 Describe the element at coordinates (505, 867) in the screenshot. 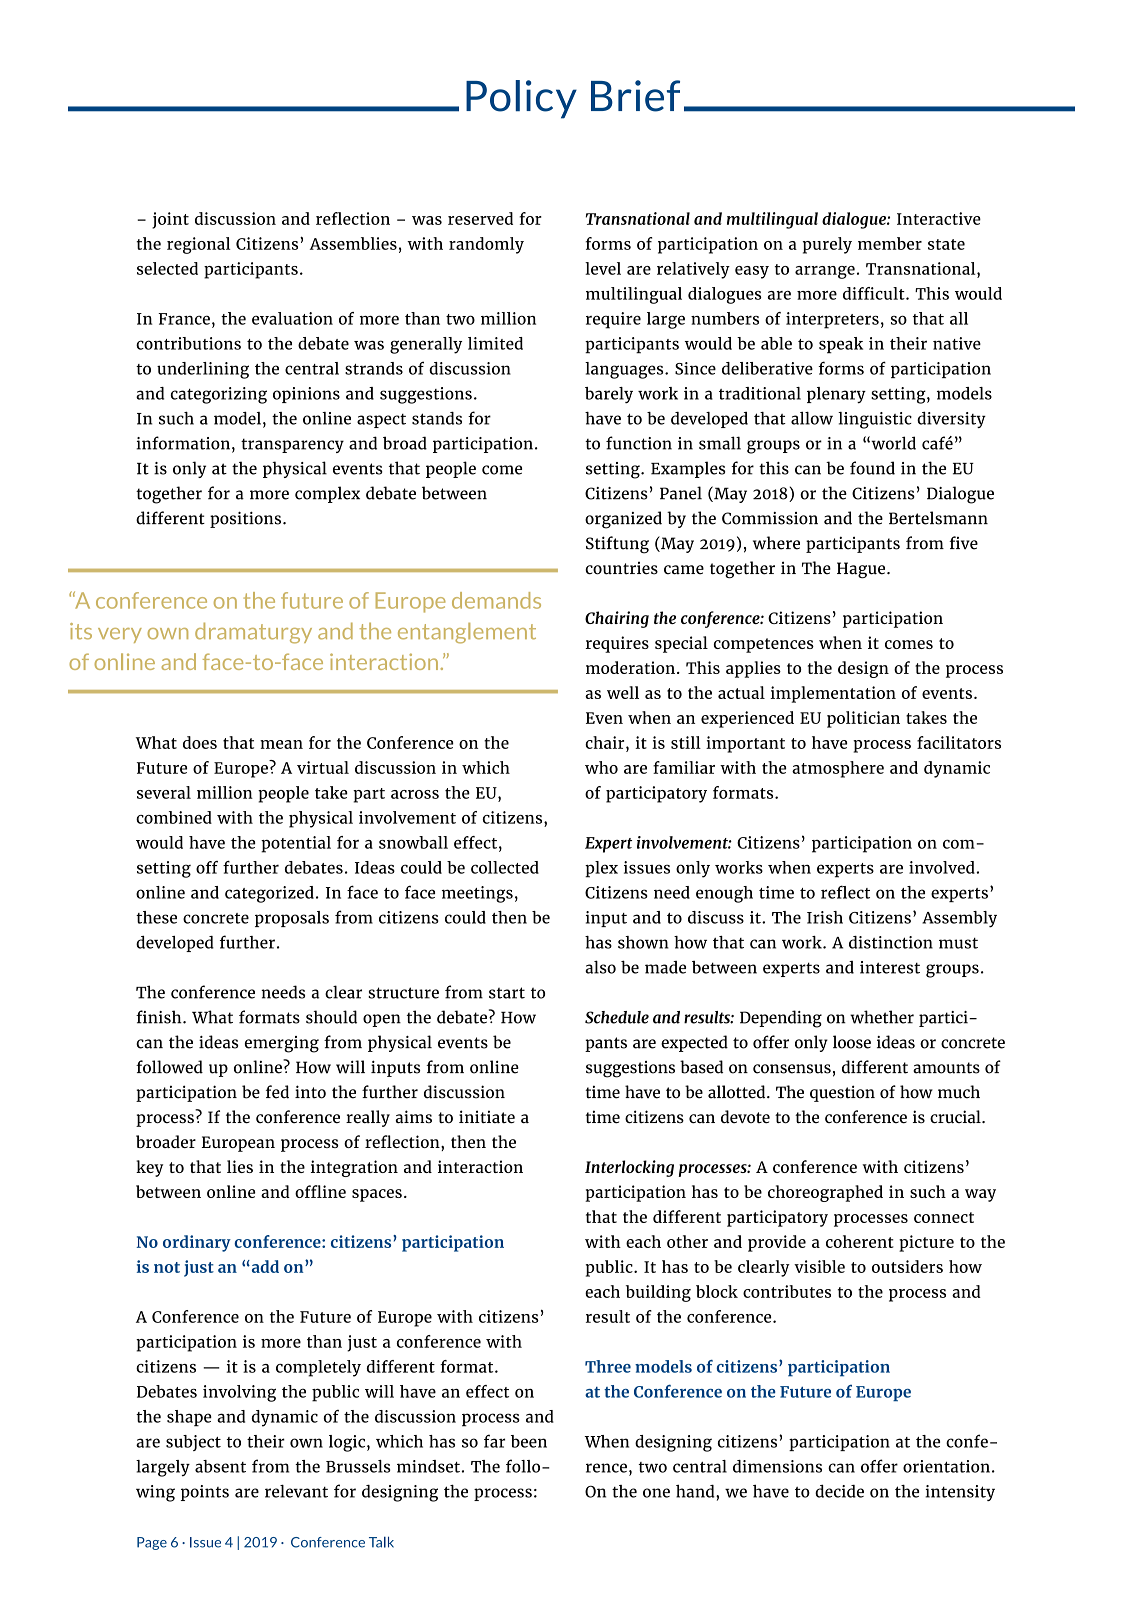

I see `collected` at that location.
